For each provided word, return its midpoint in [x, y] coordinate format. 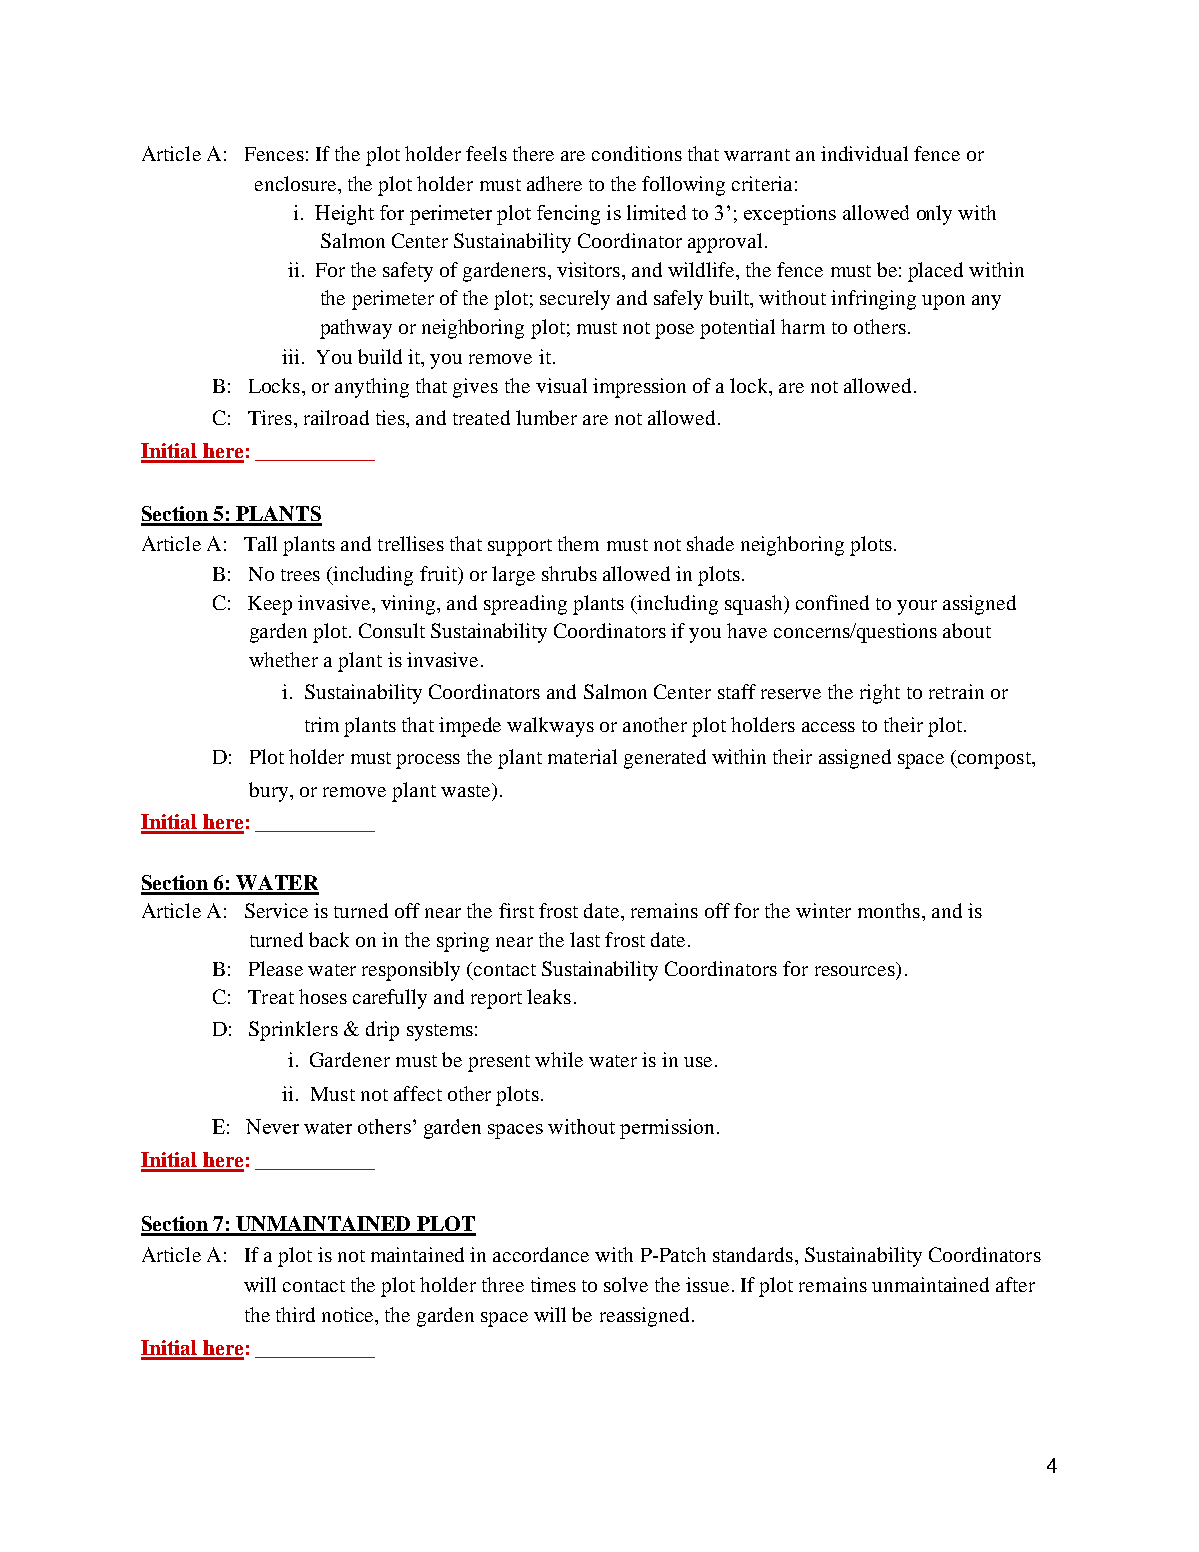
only [934, 215]
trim [322, 724]
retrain [956, 691]
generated [665, 759]
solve [626, 1284]
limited [656, 212]
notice [349, 1314]
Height [344, 215]
